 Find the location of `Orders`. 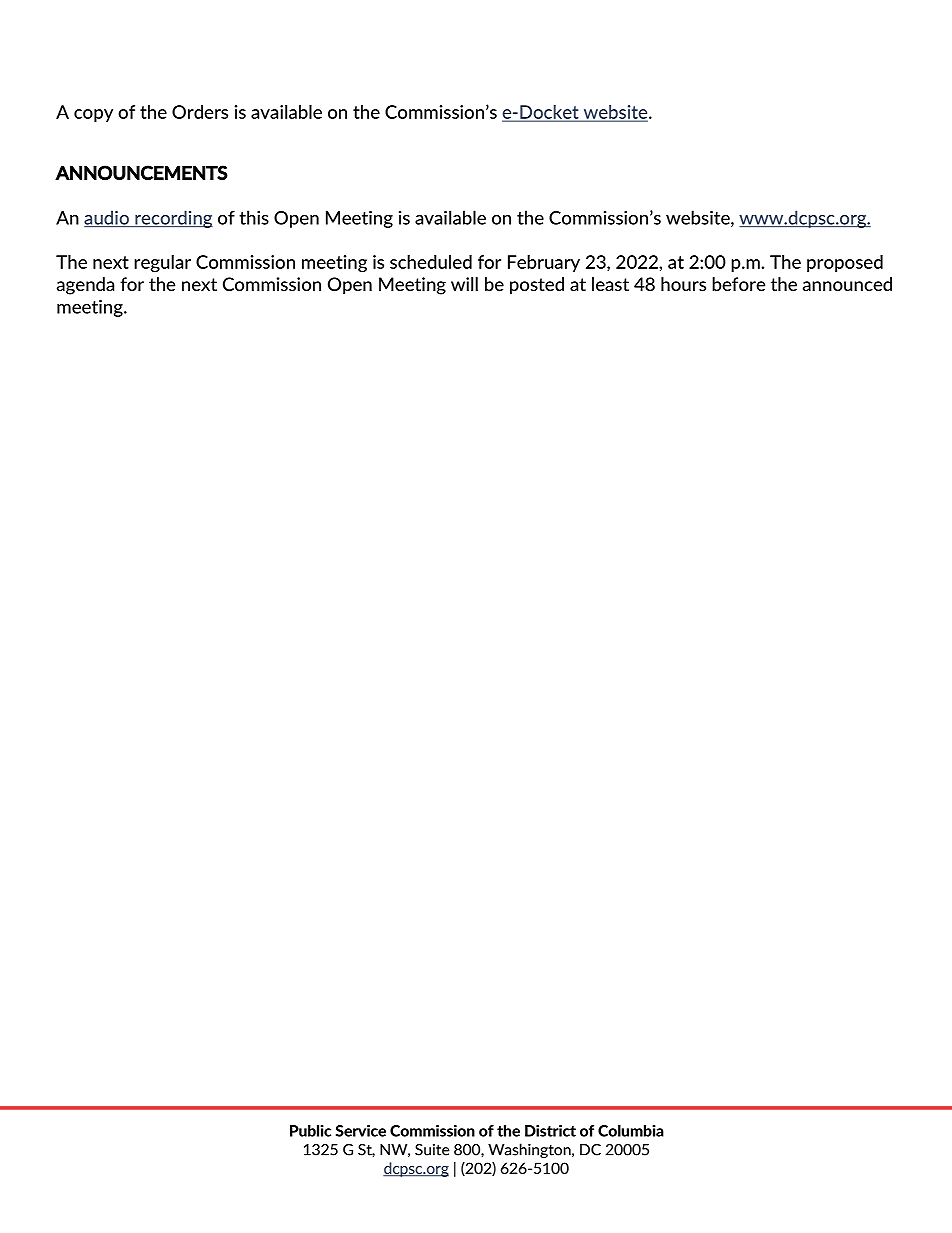

Orders is located at coordinates (200, 112).
